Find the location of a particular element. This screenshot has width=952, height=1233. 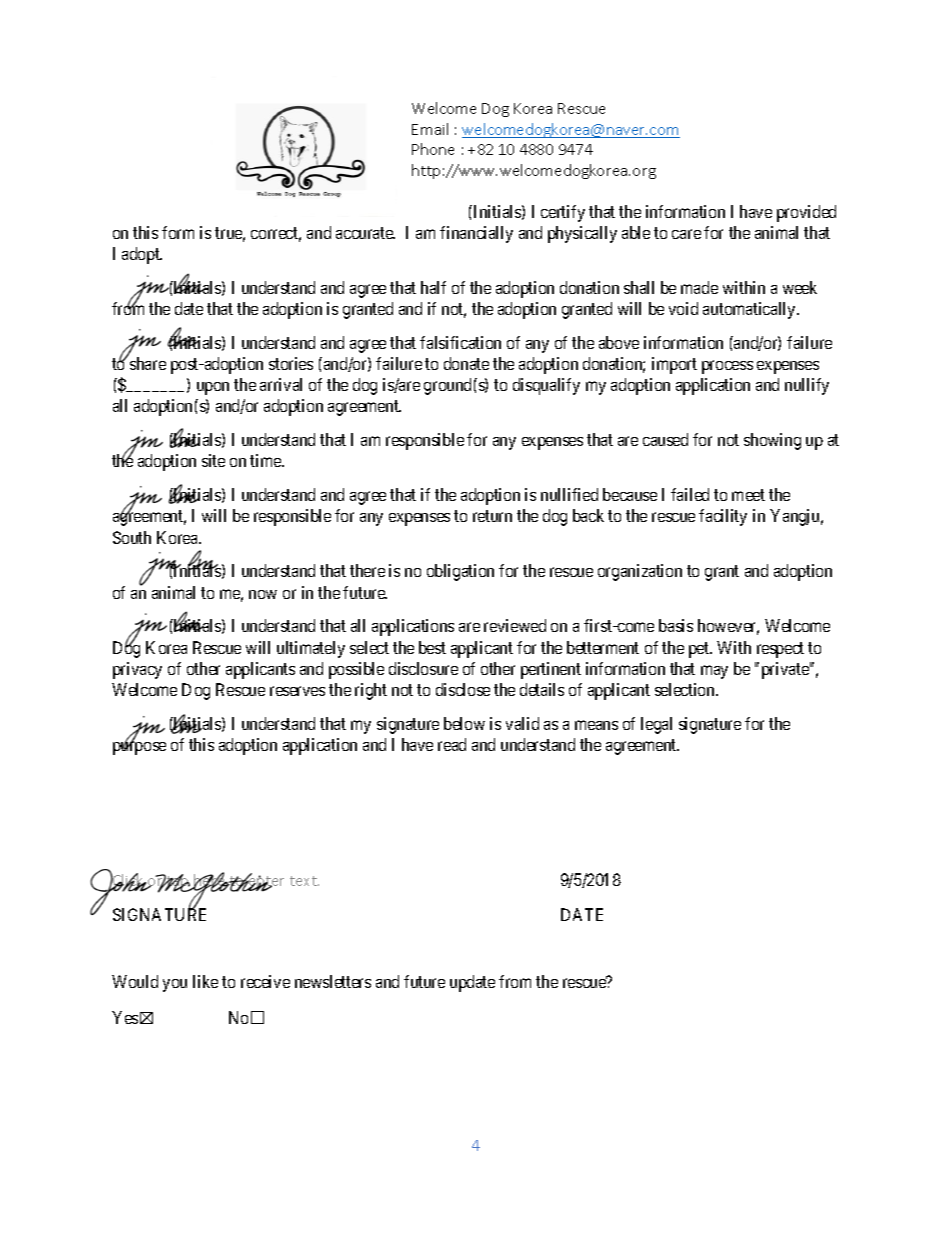

newsletters is located at coordinates (333, 981).
